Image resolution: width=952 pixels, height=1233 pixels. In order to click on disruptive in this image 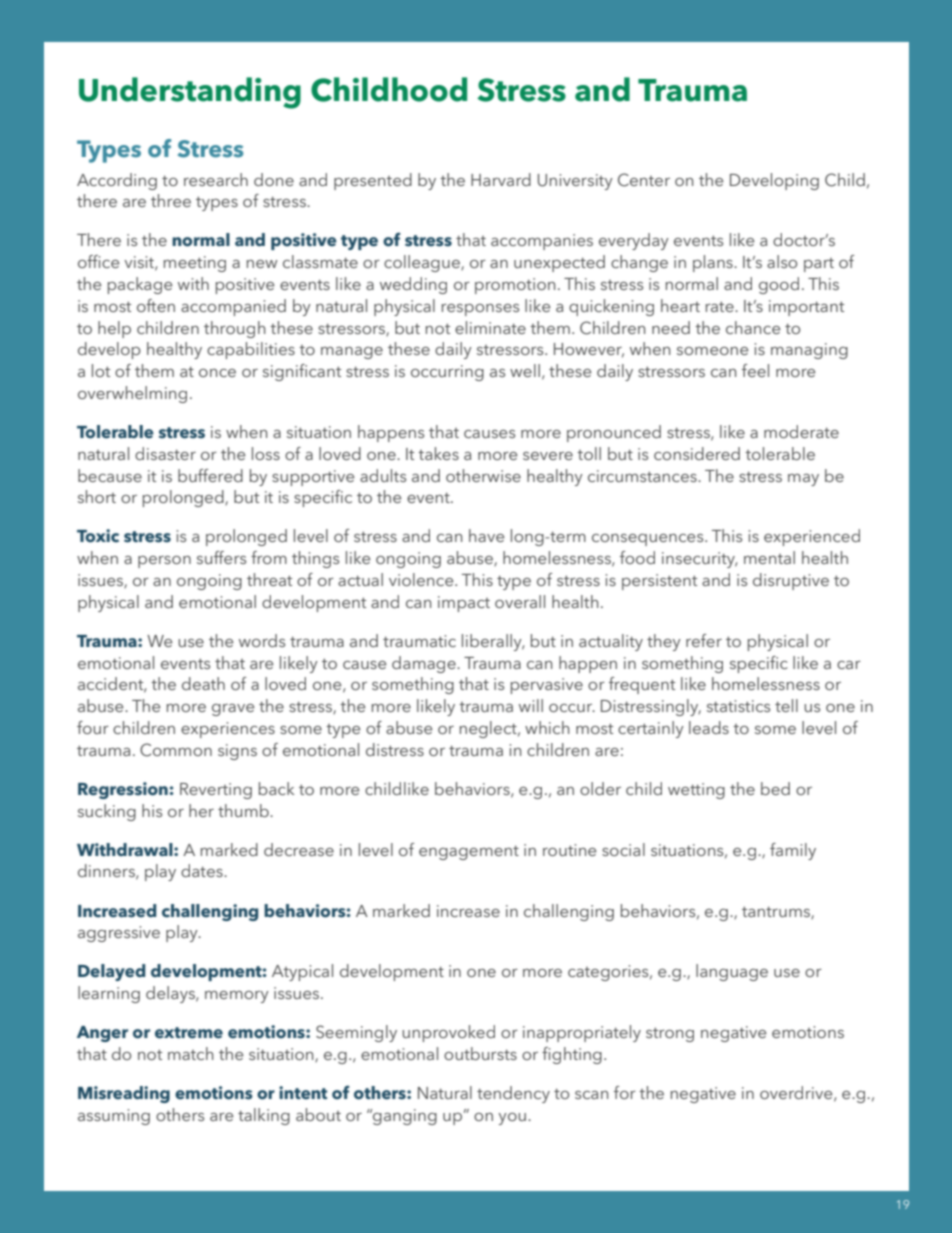, I will do `click(791, 581)`.
